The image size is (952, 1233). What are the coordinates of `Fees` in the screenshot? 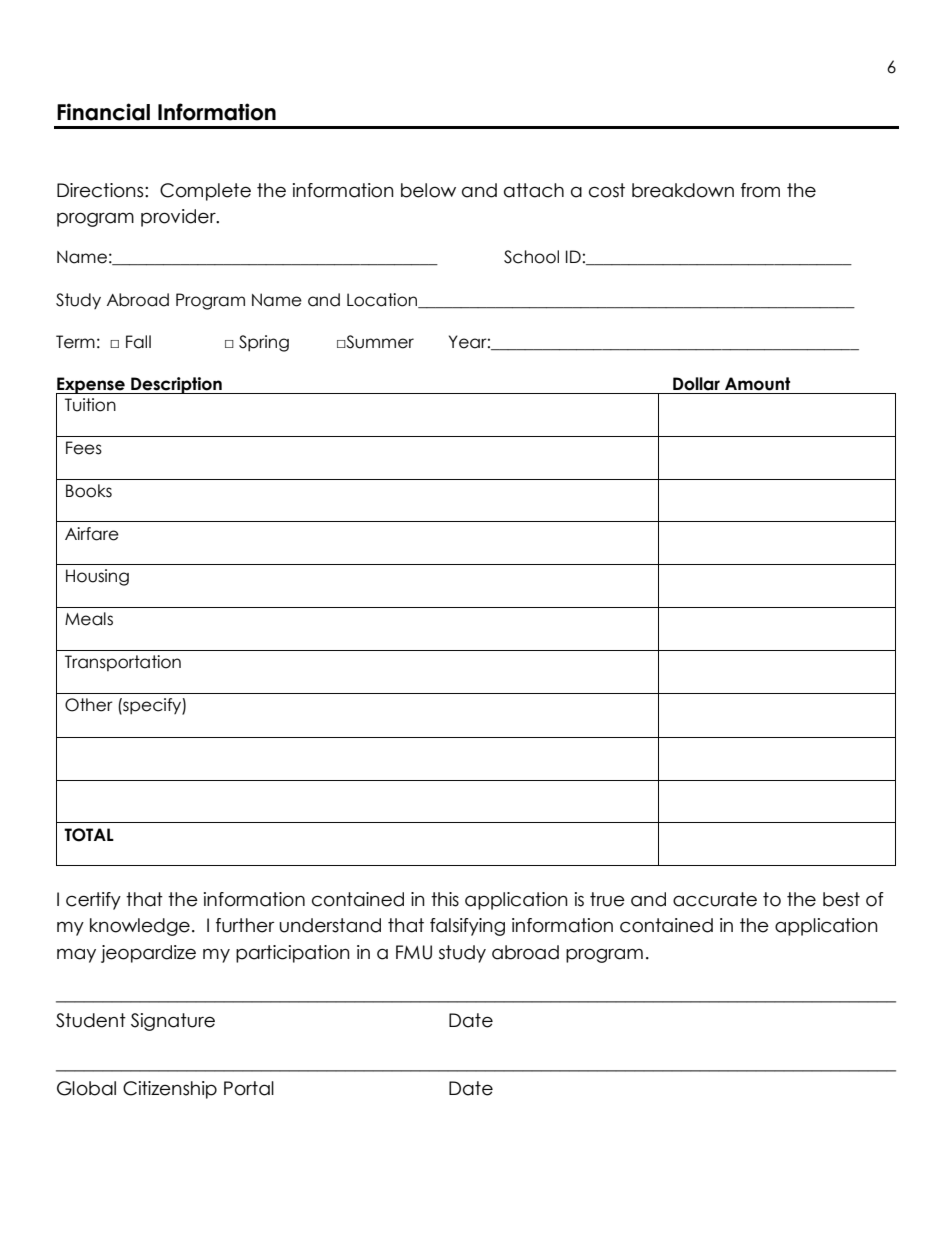 It's located at (84, 448).
